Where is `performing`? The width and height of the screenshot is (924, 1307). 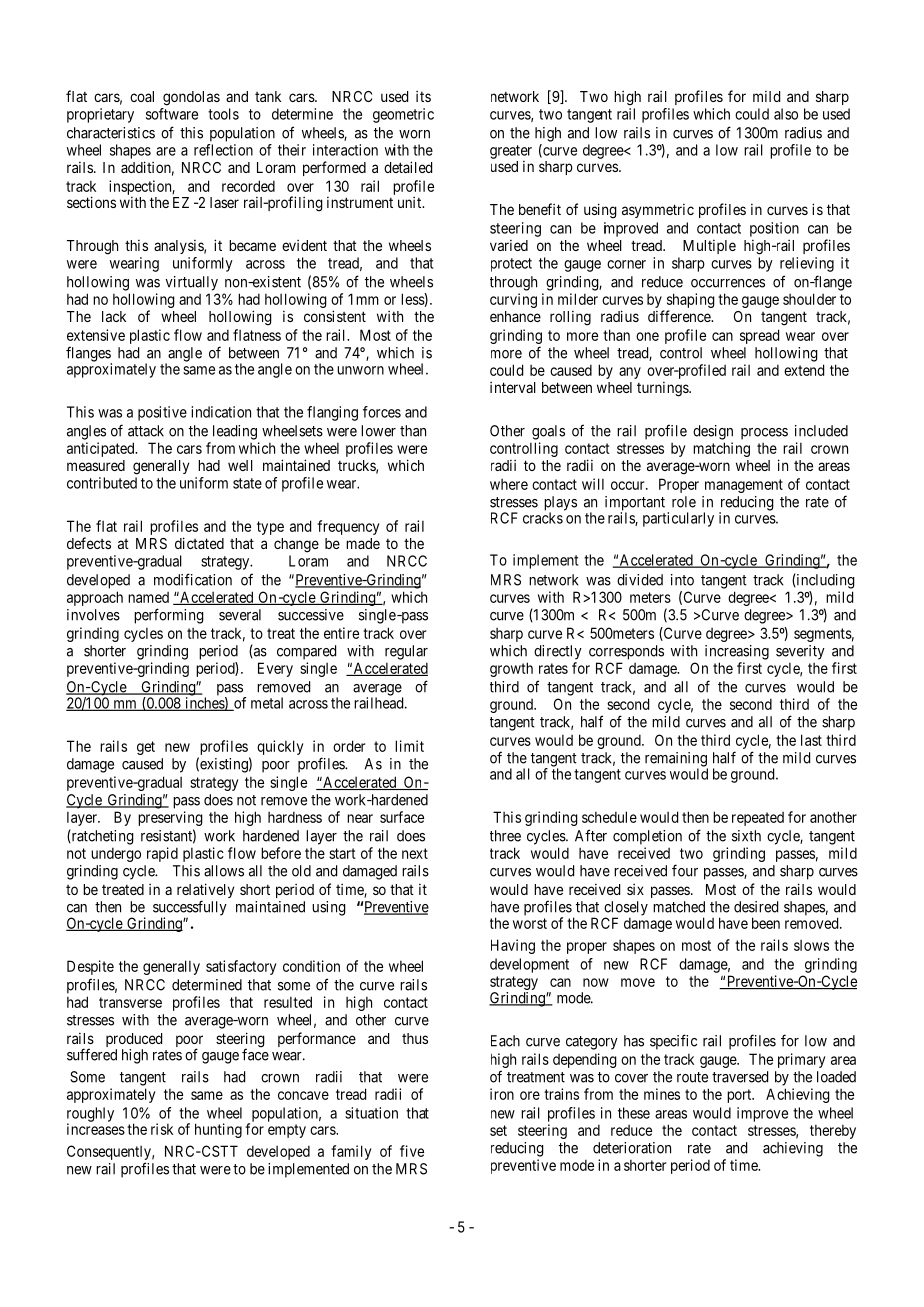
performing is located at coordinates (169, 616).
